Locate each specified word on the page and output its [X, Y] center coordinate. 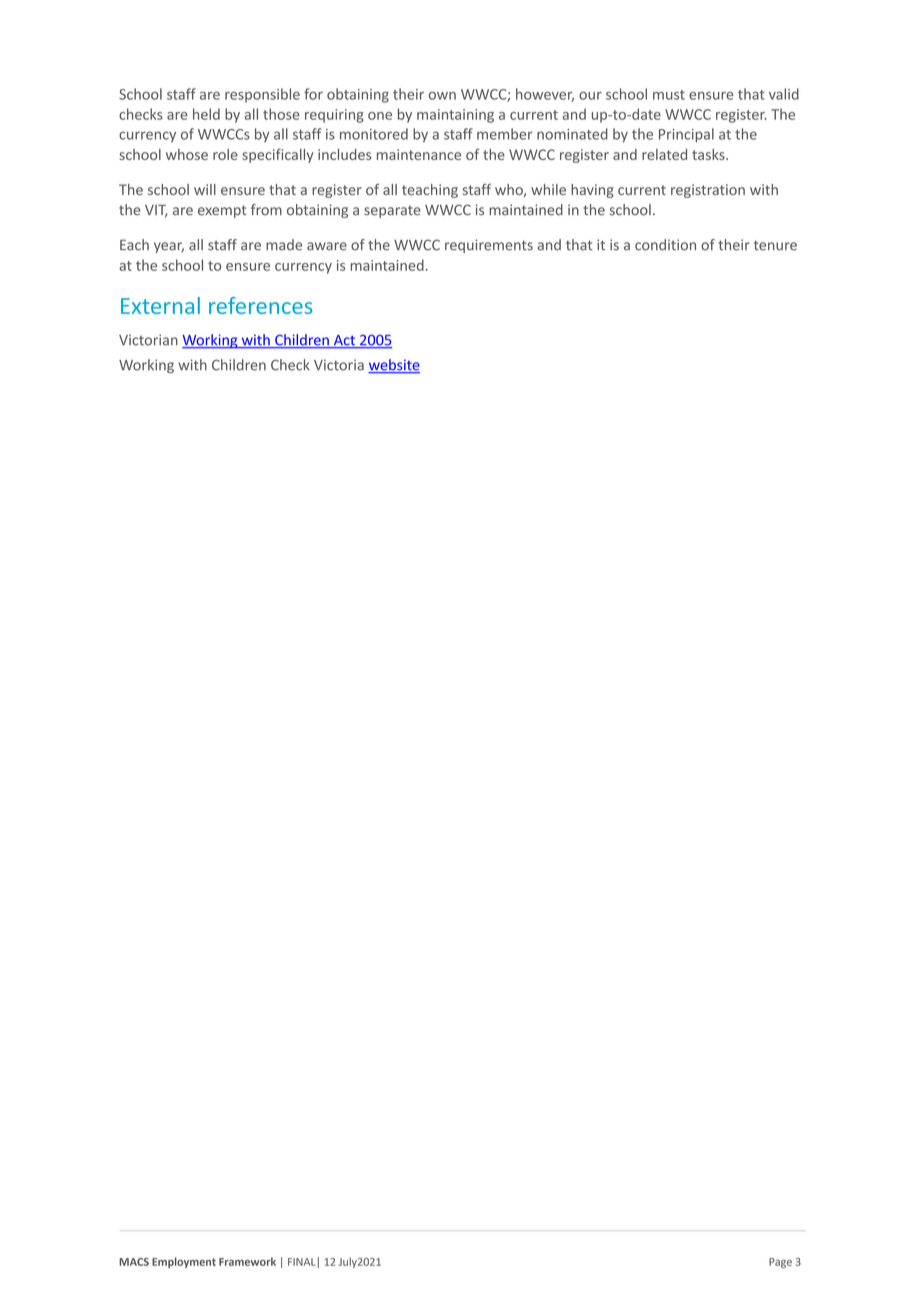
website [394, 366]
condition [665, 245]
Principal [686, 135]
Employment [184, 1262]
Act [344, 341]
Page [780, 1263]
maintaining [455, 116]
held [206, 114]
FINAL [302, 1262]
